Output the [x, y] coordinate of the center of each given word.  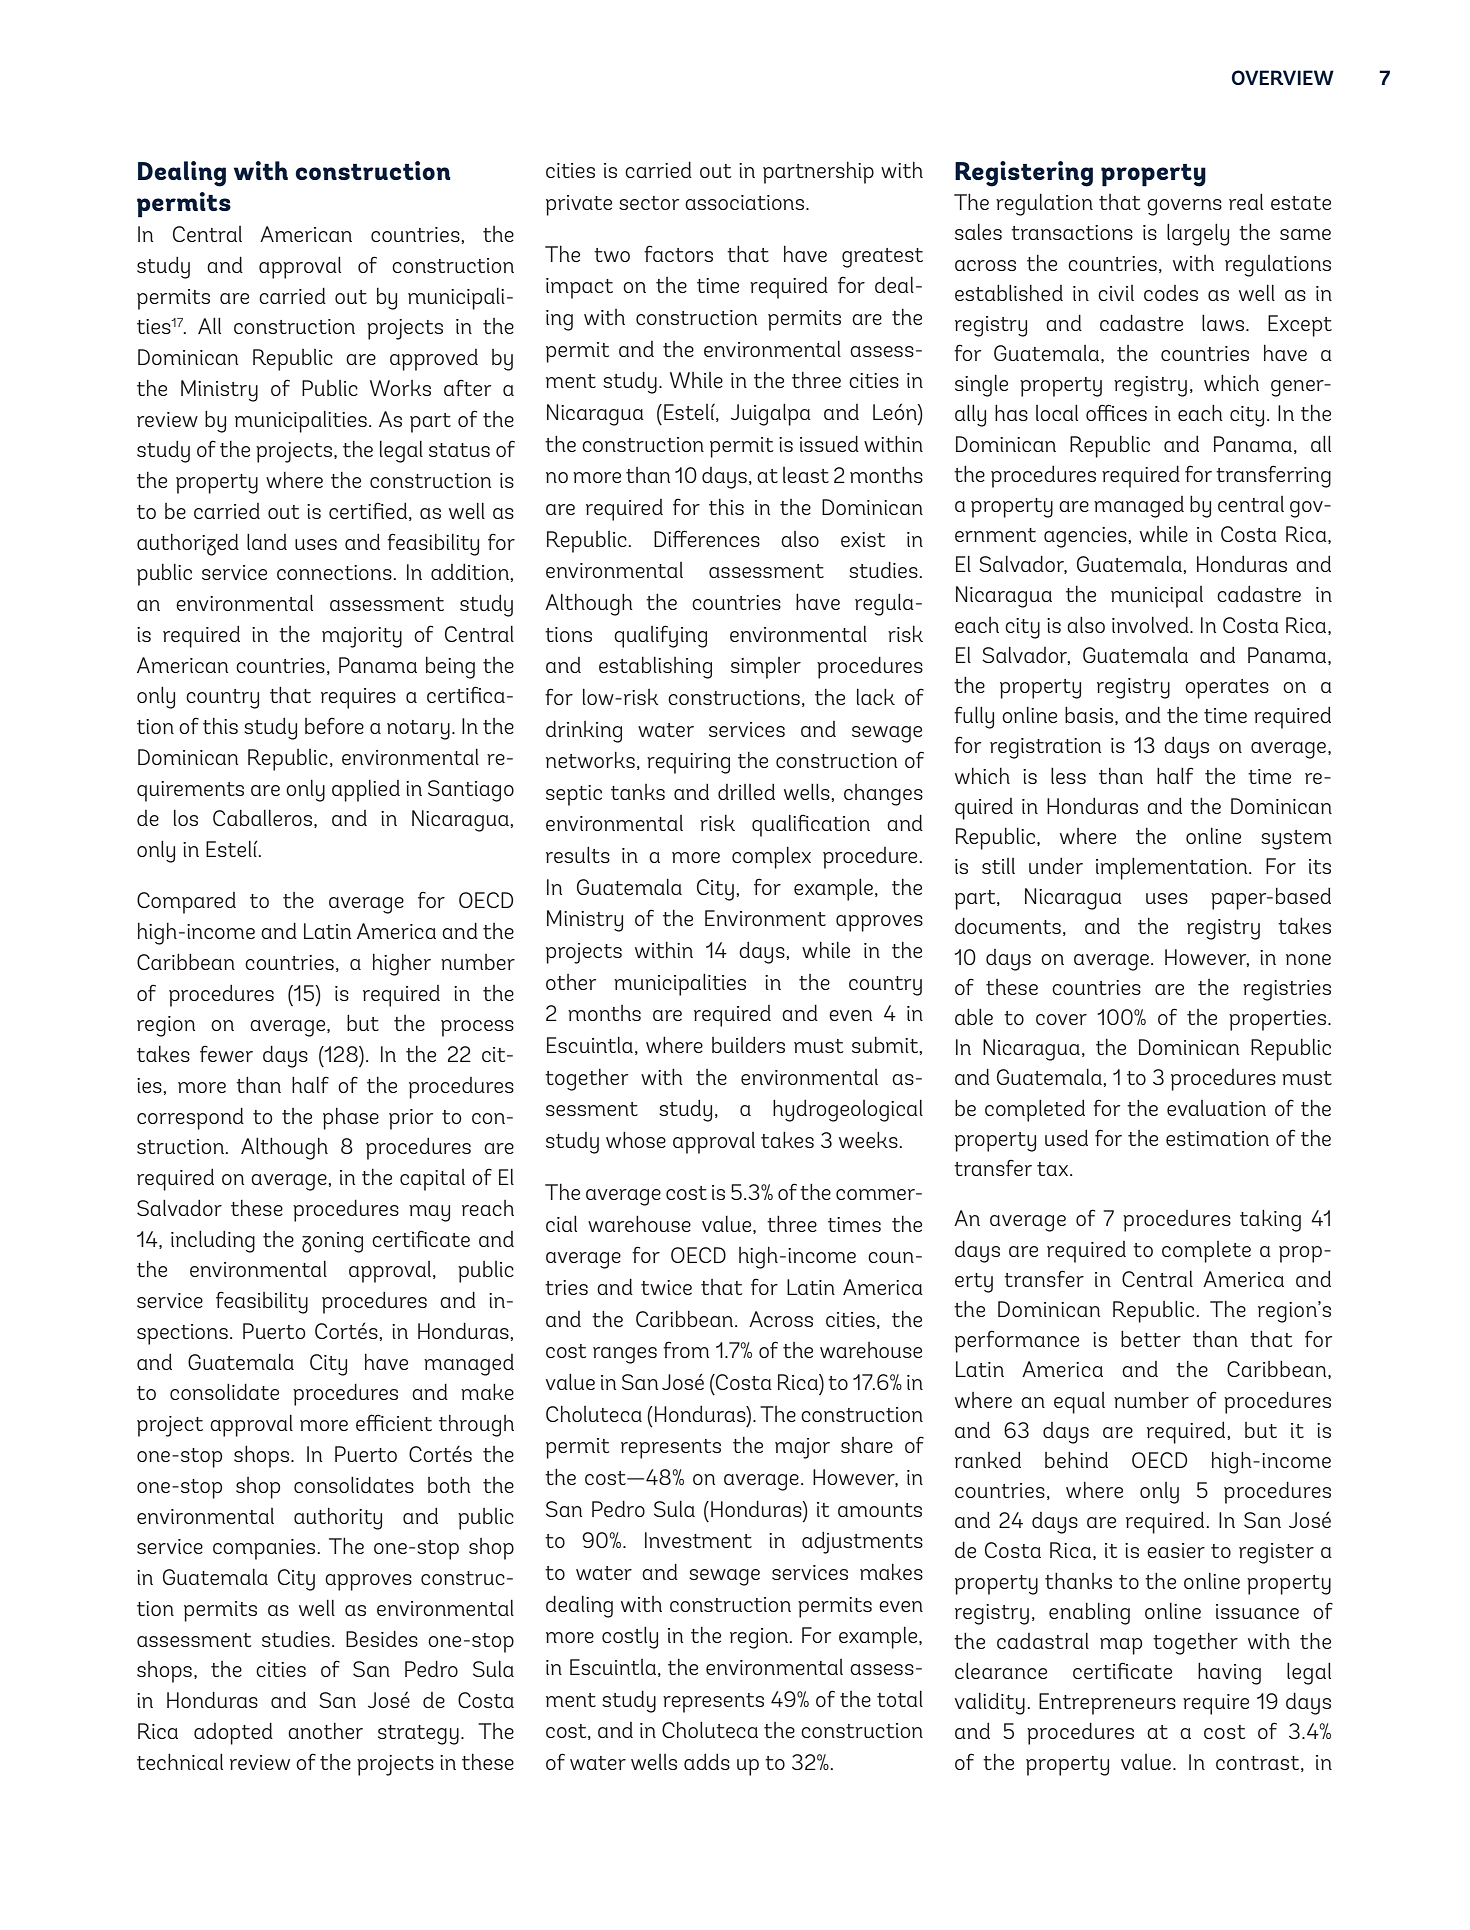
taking [1270, 1220]
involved [1151, 624]
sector [649, 203]
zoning [332, 1242]
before [334, 725]
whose [636, 1139]
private [579, 205]
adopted [233, 1733]
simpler [766, 668]
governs [1184, 207]
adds [707, 1762]
